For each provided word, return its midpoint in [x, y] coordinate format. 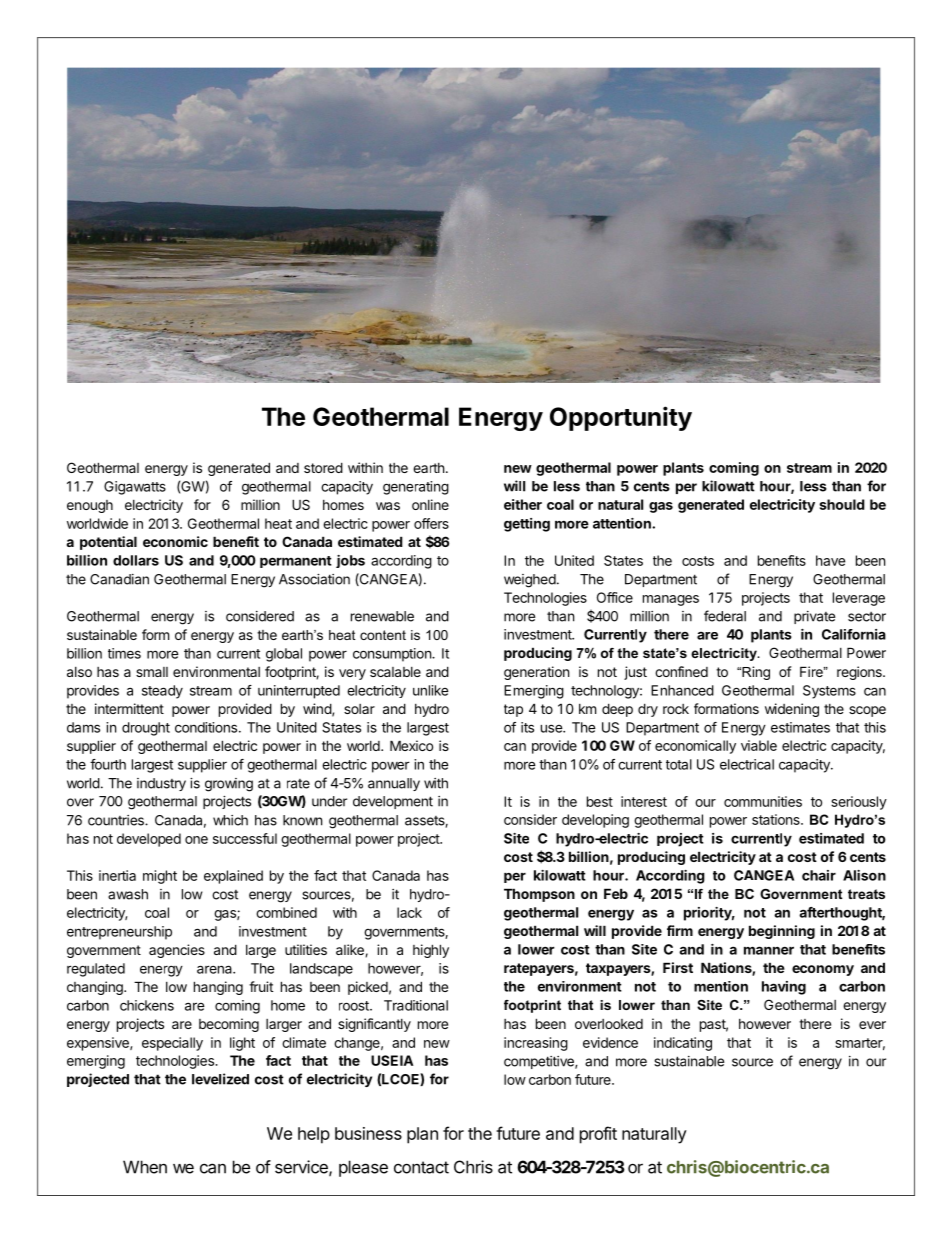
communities [763, 801]
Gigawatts [135, 488]
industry [161, 784]
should [842, 504]
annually [394, 784]
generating [416, 488]
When [145, 1167]
